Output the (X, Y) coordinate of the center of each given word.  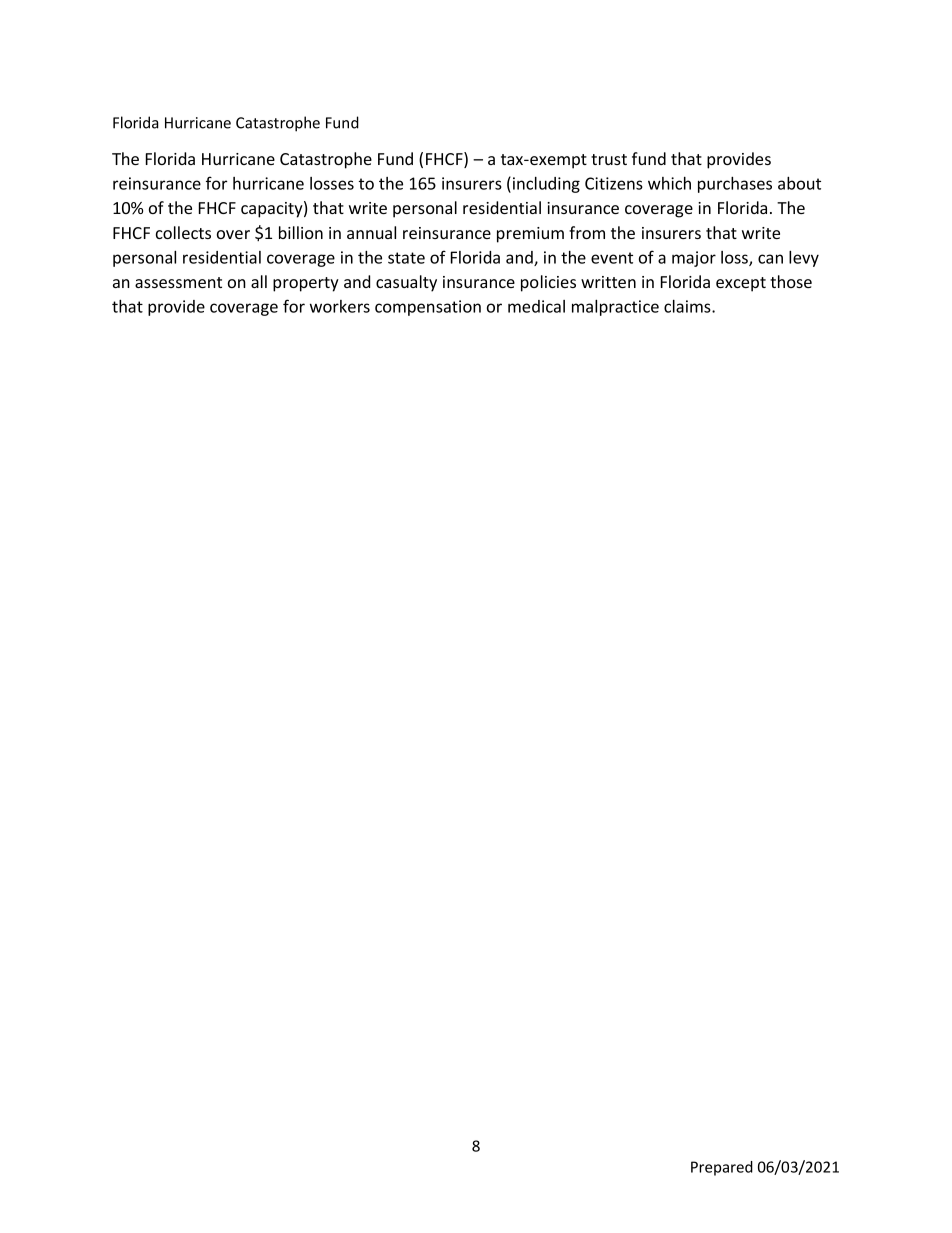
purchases (735, 184)
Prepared (722, 1168)
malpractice (615, 307)
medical (536, 306)
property (306, 284)
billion (301, 232)
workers (340, 306)
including (546, 185)
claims (688, 306)
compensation (428, 308)
